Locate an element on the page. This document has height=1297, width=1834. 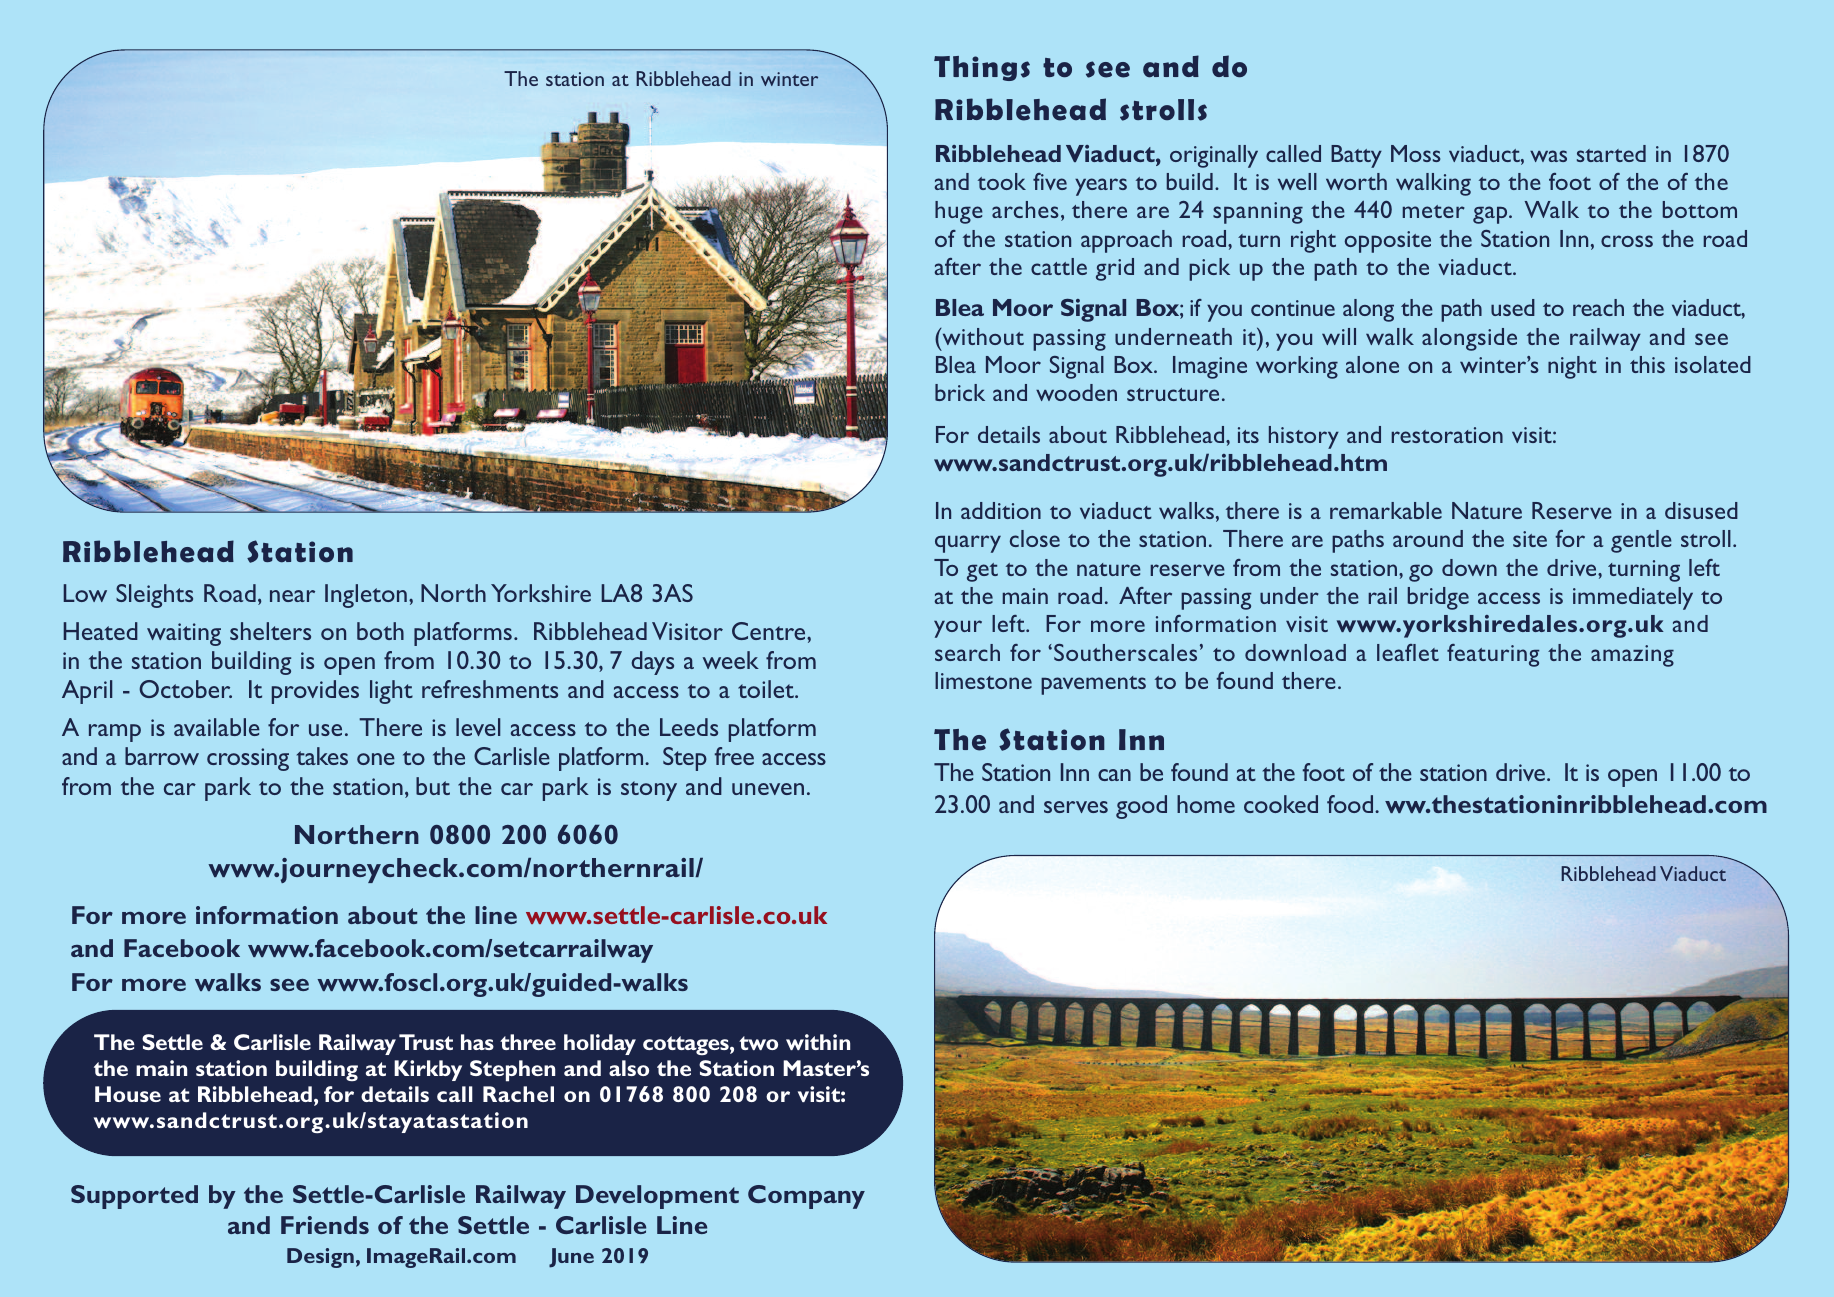
Friends is located at coordinates (325, 1225).
